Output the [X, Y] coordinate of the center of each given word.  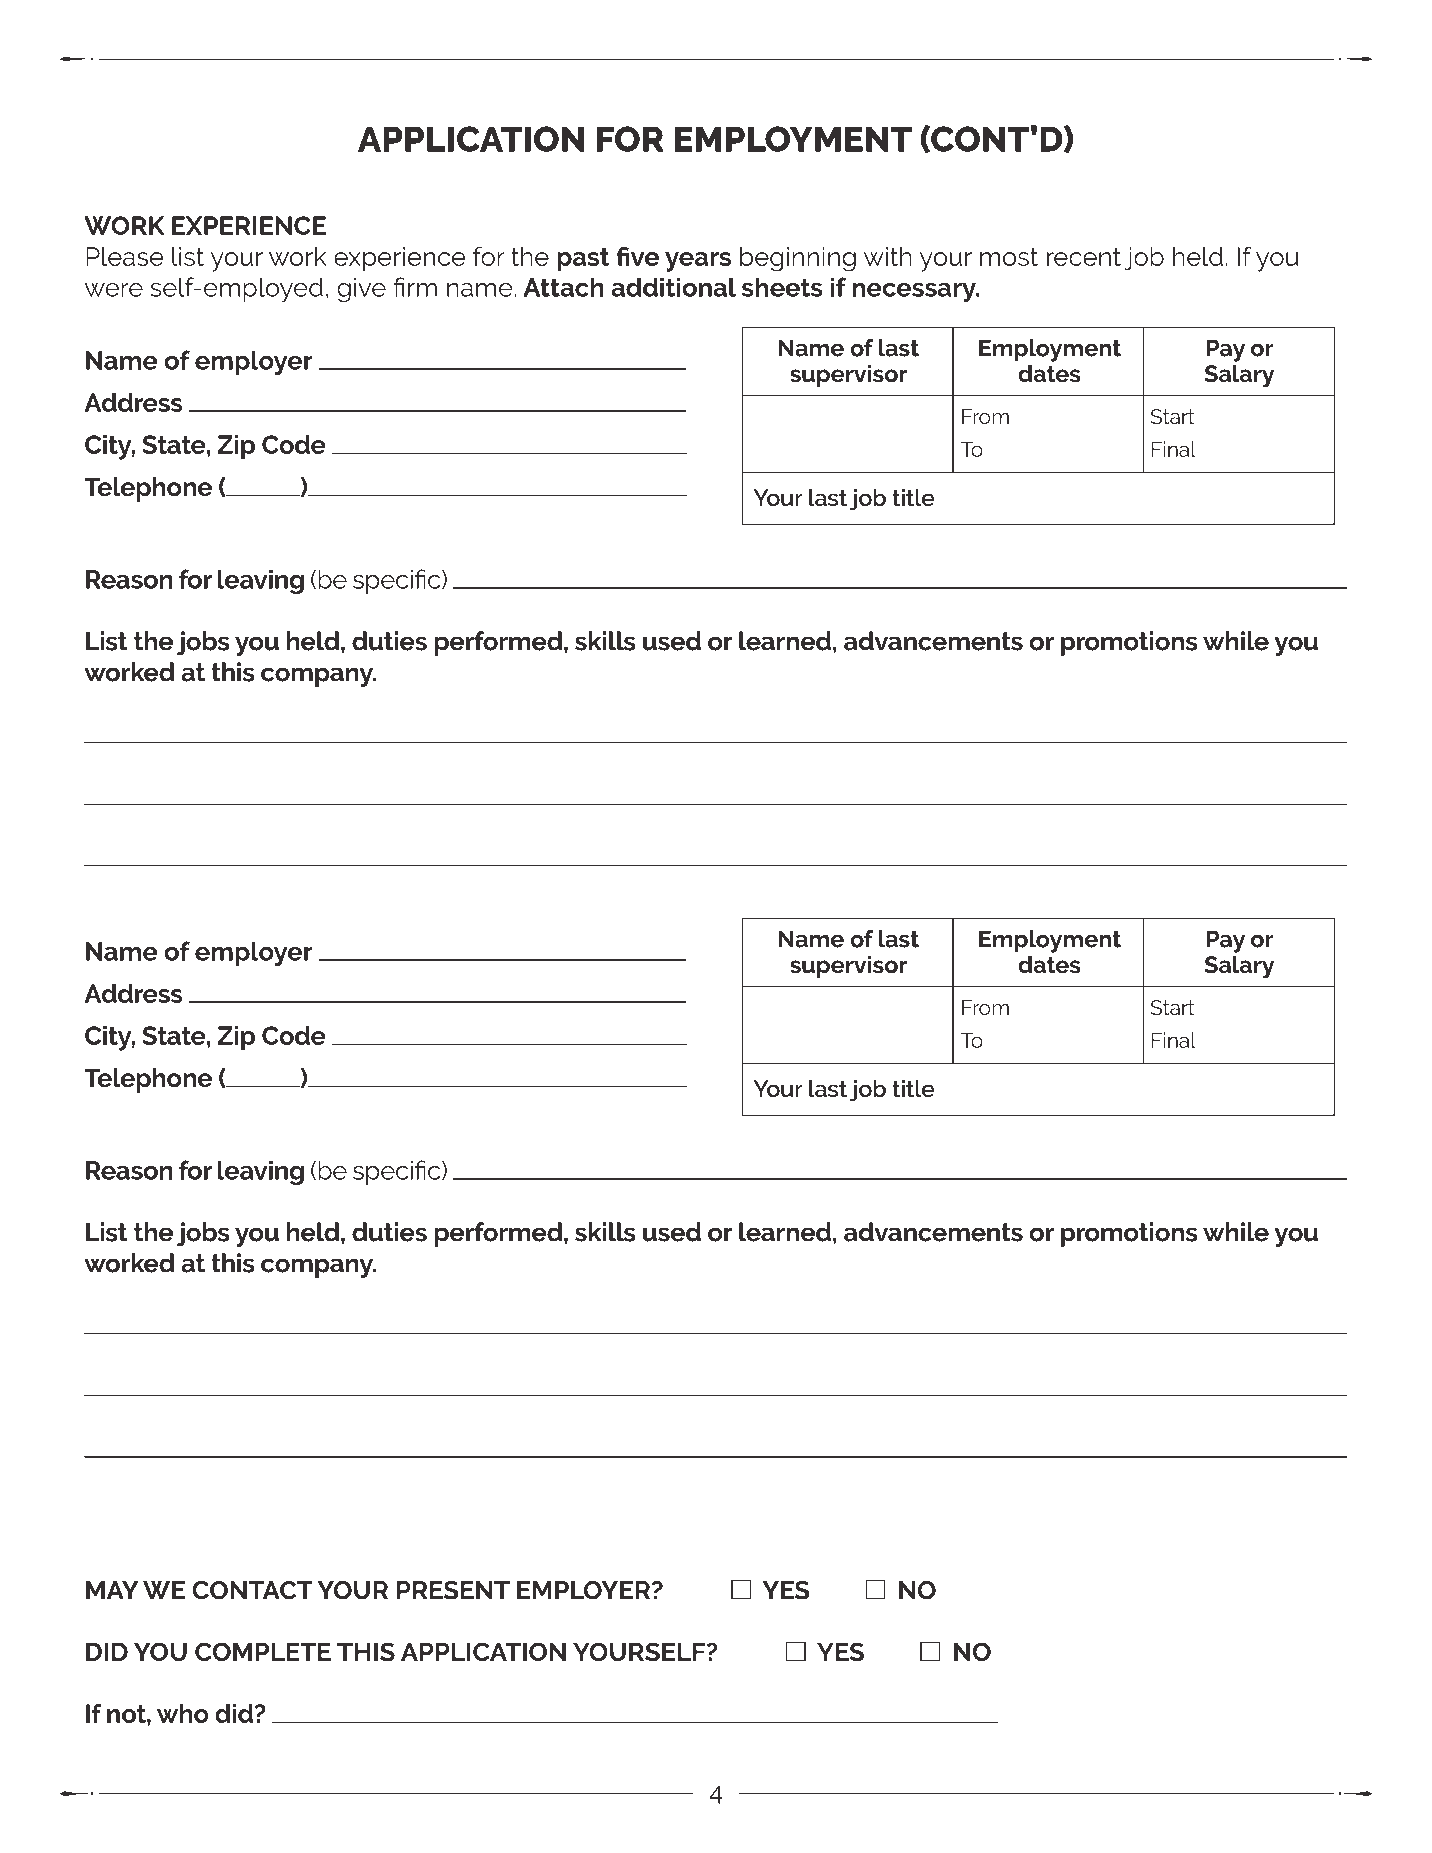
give [361, 289]
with [888, 256]
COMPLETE [263, 1651]
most [1009, 257]
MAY [112, 1590]
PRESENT [453, 1590]
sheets [782, 287]
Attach [563, 287]
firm [415, 287]
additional [673, 287]
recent [1084, 257]
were [114, 290]
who [183, 1713]
